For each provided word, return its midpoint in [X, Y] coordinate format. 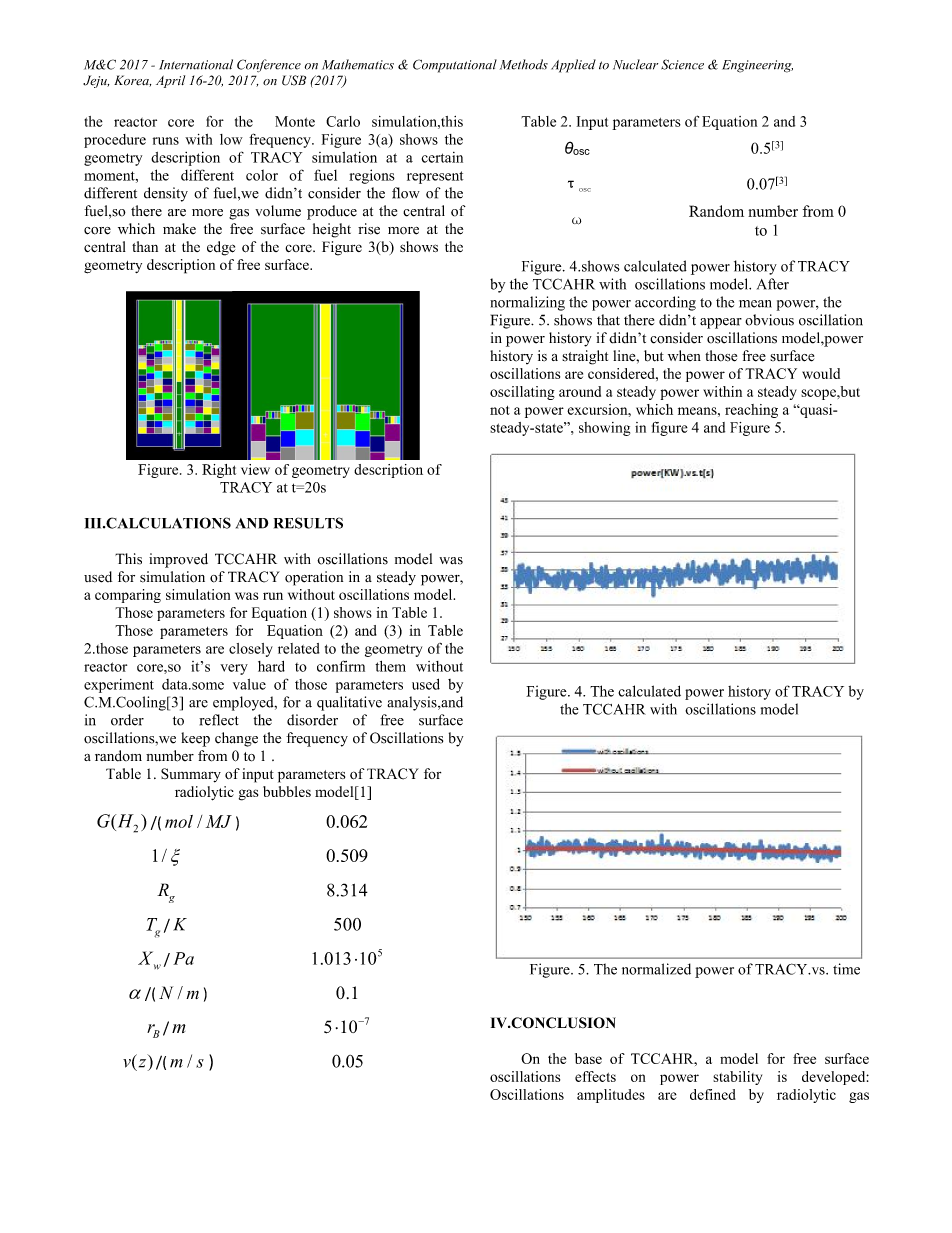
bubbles [287, 791]
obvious [769, 320]
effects [595, 1076]
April [170, 81]
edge [221, 248]
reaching [751, 411]
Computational [455, 66]
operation [314, 578]
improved [178, 560]
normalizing [527, 303]
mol [179, 821]
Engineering [757, 66]
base [588, 1058]
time [846, 969]
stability [737, 1078]
